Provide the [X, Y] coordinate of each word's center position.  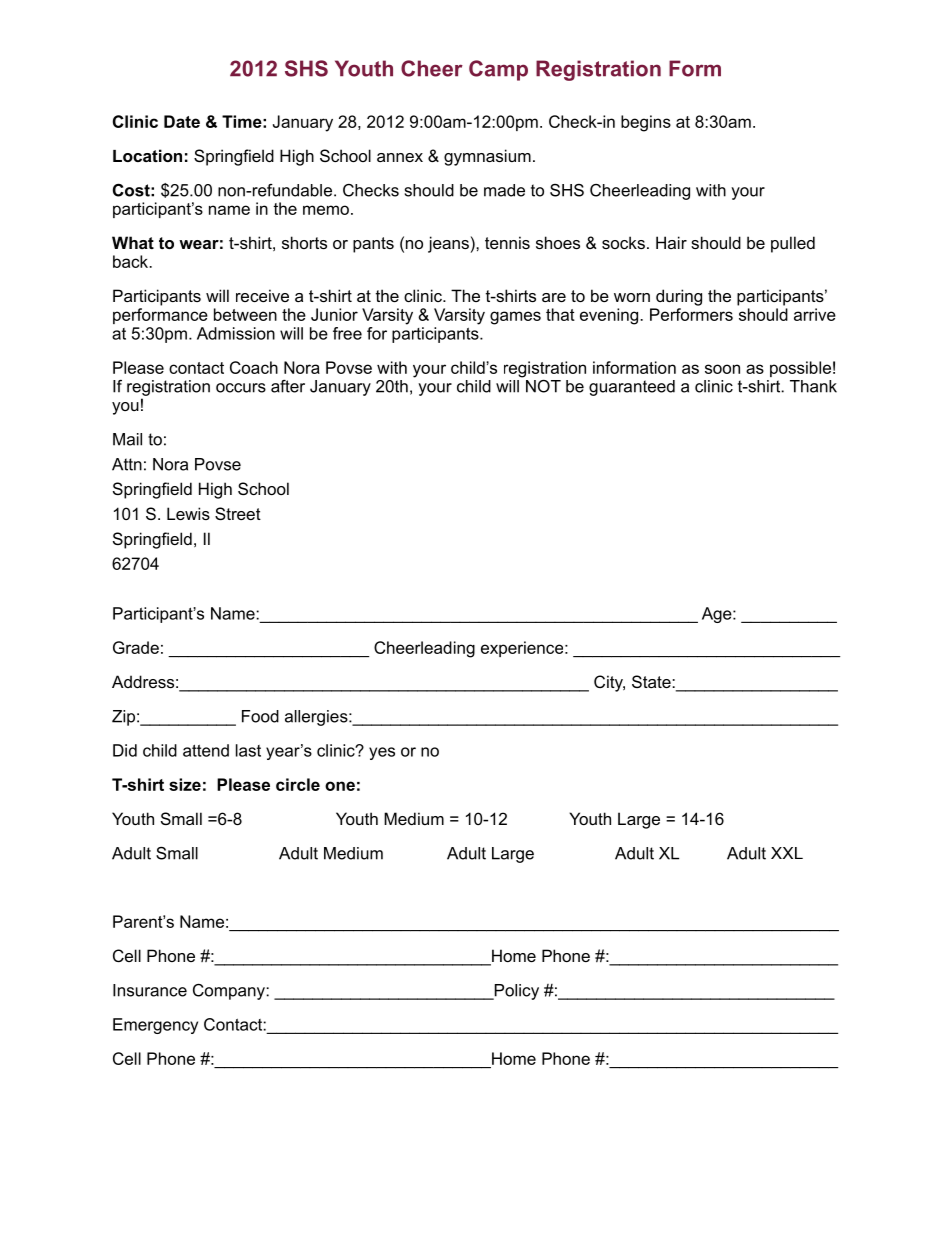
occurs [241, 388]
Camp [498, 70]
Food [260, 716]
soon [722, 369]
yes [382, 753]
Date [182, 121]
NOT [543, 386]
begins [646, 123]
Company [230, 992]
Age [718, 615]
